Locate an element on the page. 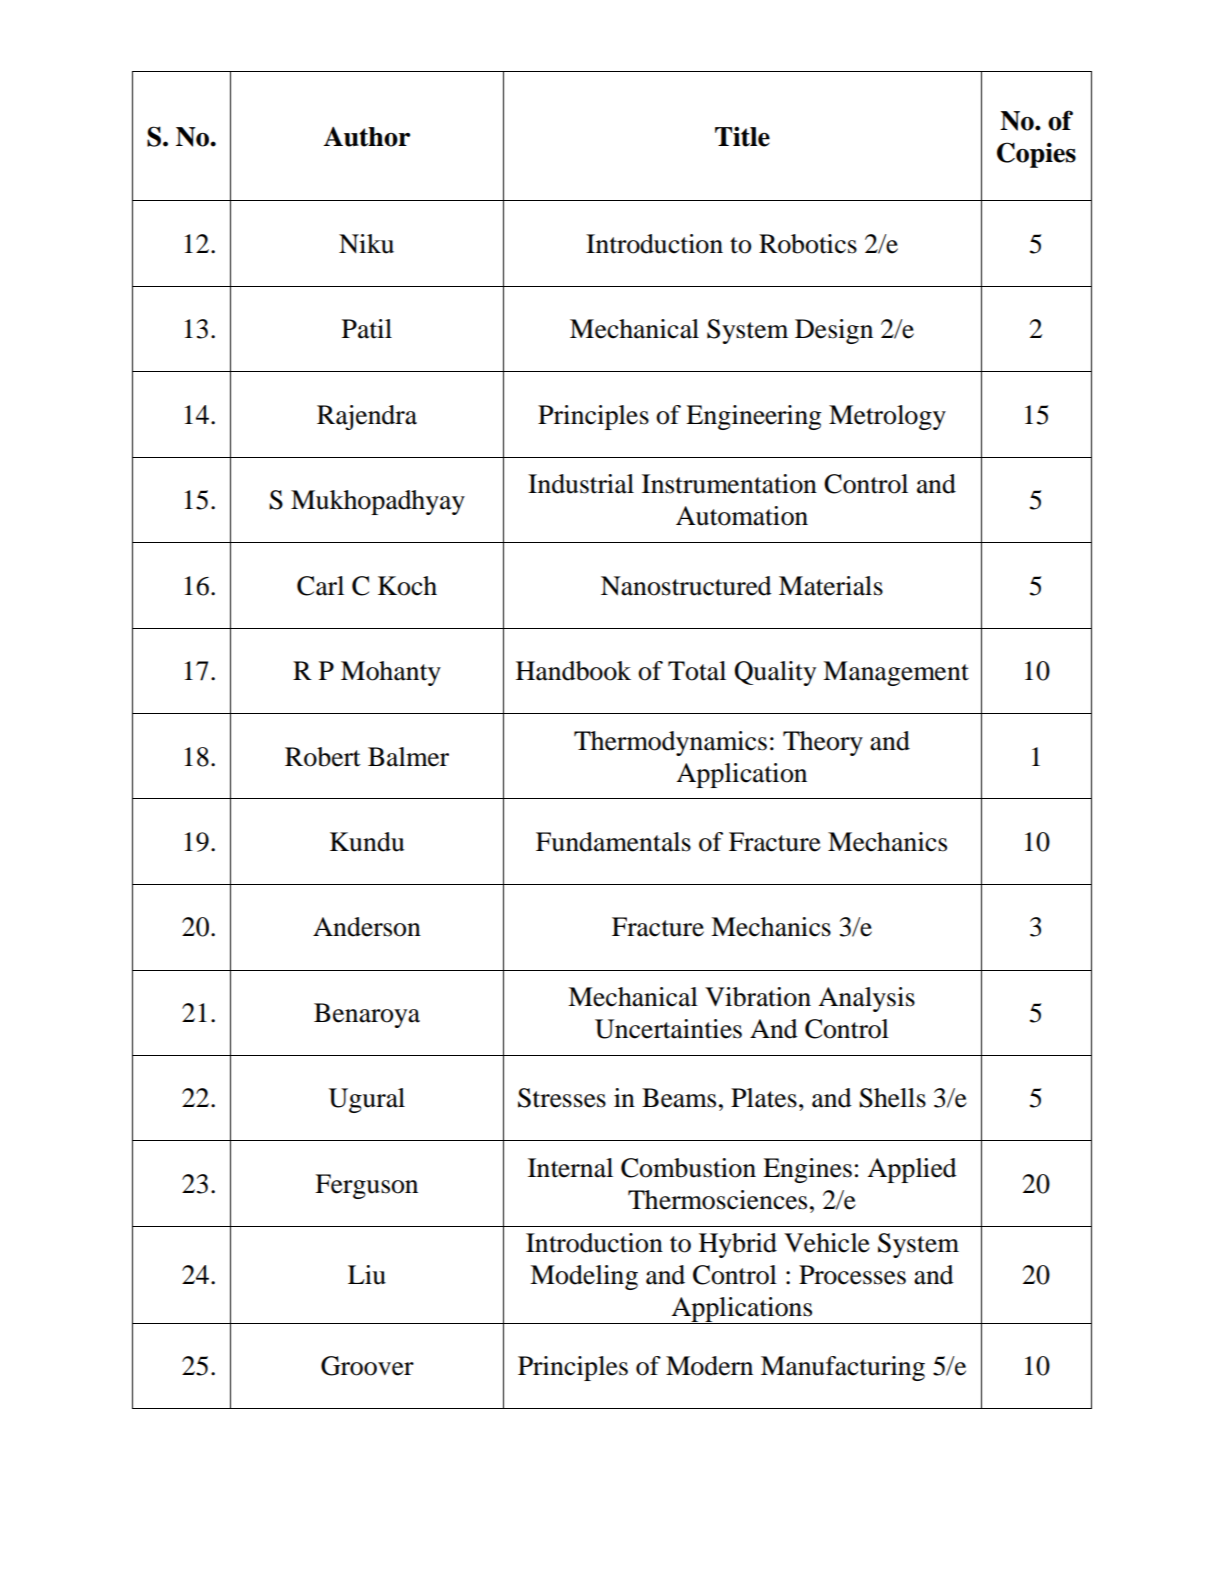  Thermodynamics is located at coordinates (670, 743).
